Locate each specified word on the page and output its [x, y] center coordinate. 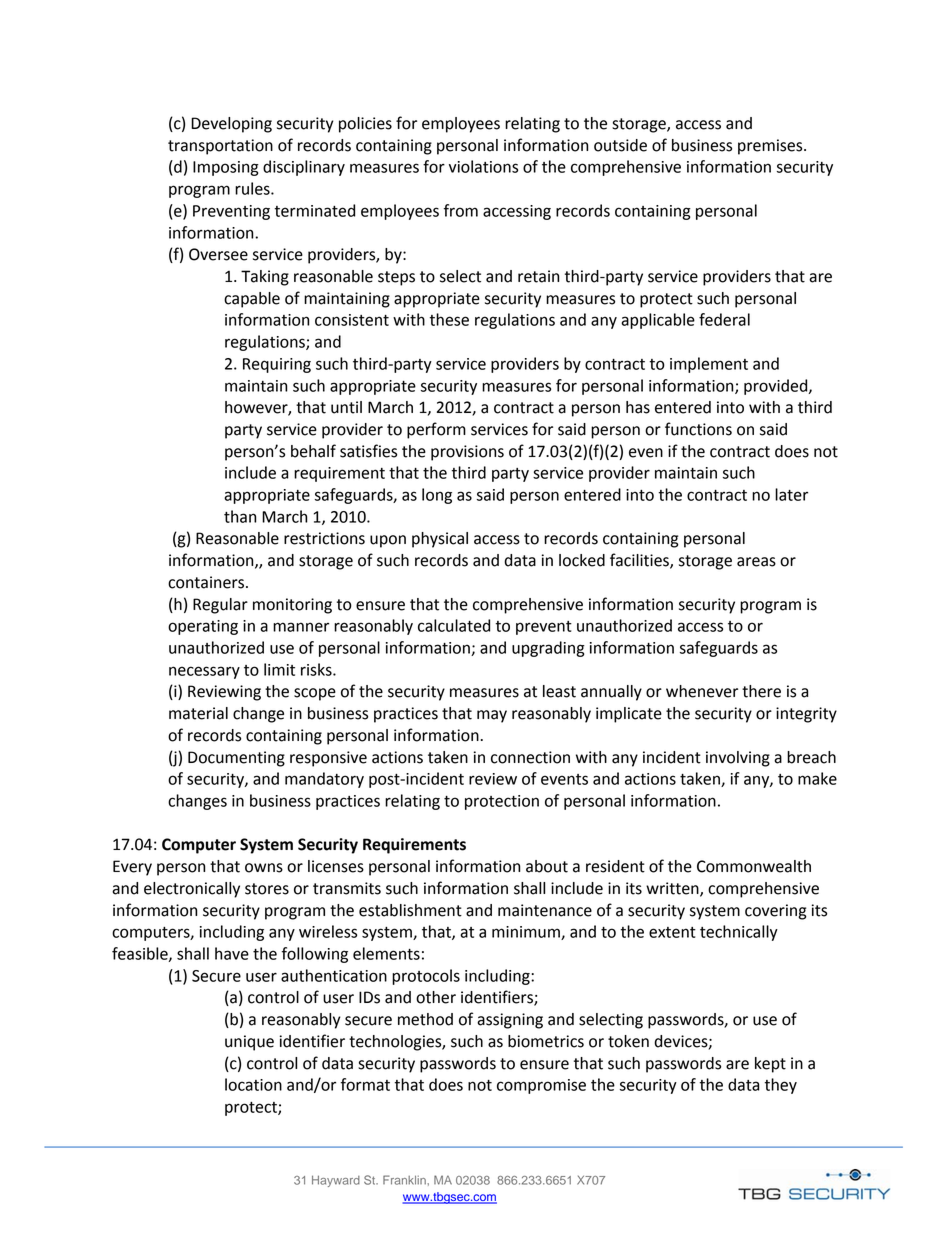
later [791, 494]
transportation [220, 147]
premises [771, 147]
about [547, 866]
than [240, 516]
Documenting [236, 759]
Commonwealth [754, 866]
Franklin [405, 1180]
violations [483, 166]
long [437, 496]
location [253, 1084]
